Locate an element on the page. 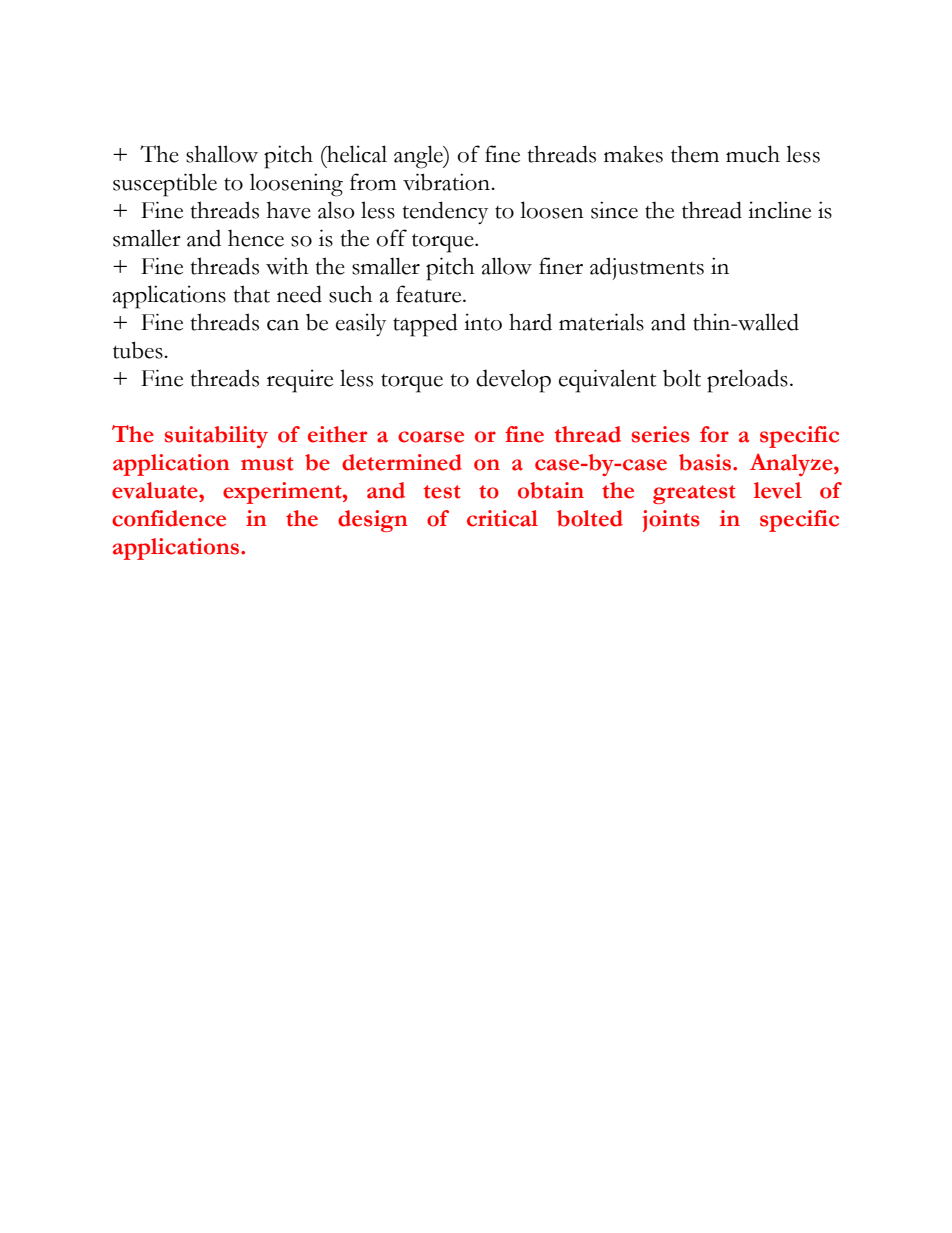 The height and width of the page is (1233, 952). materials is located at coordinates (601, 322).
